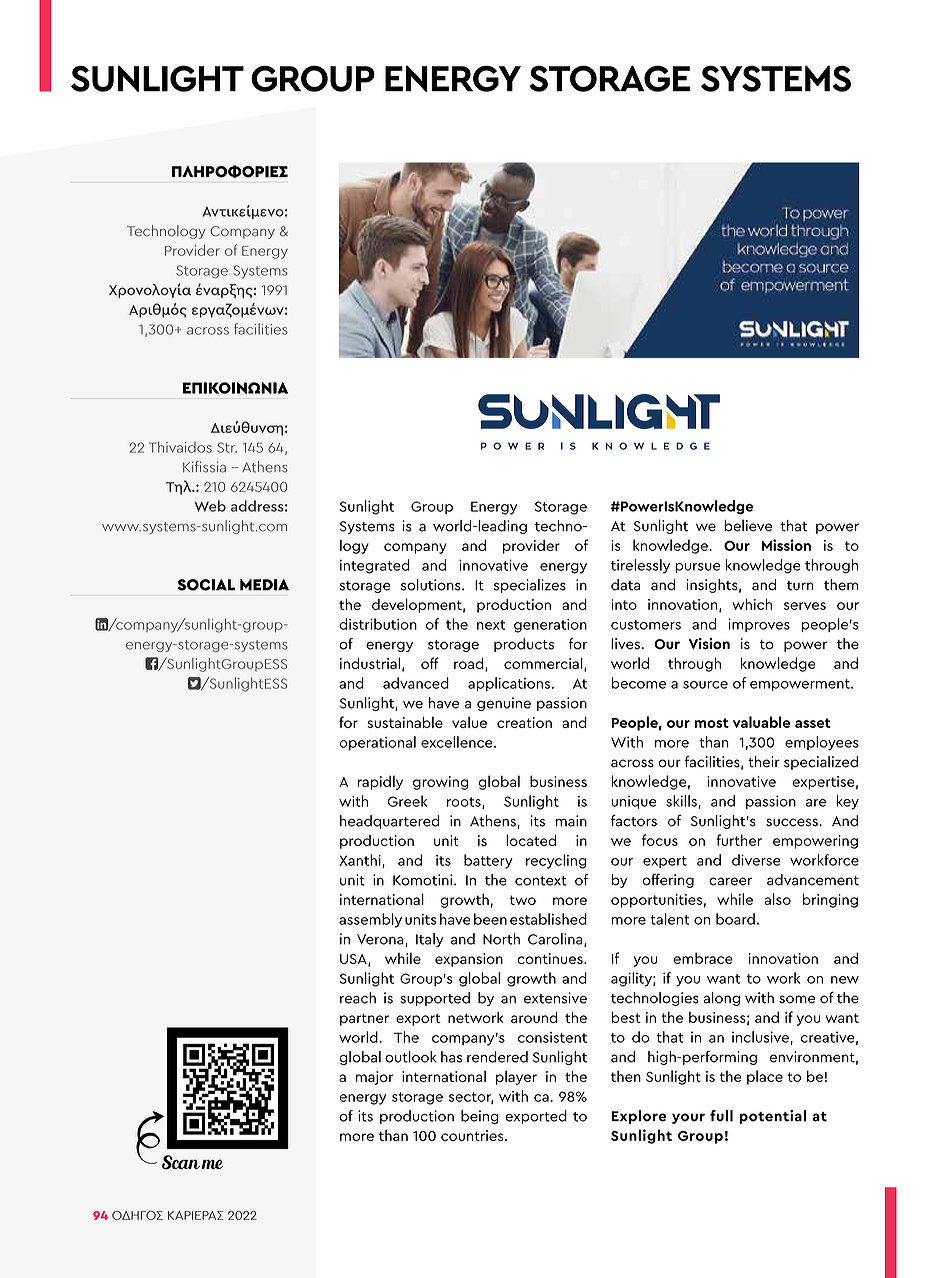  I want to click on specializes, so click(530, 586).
